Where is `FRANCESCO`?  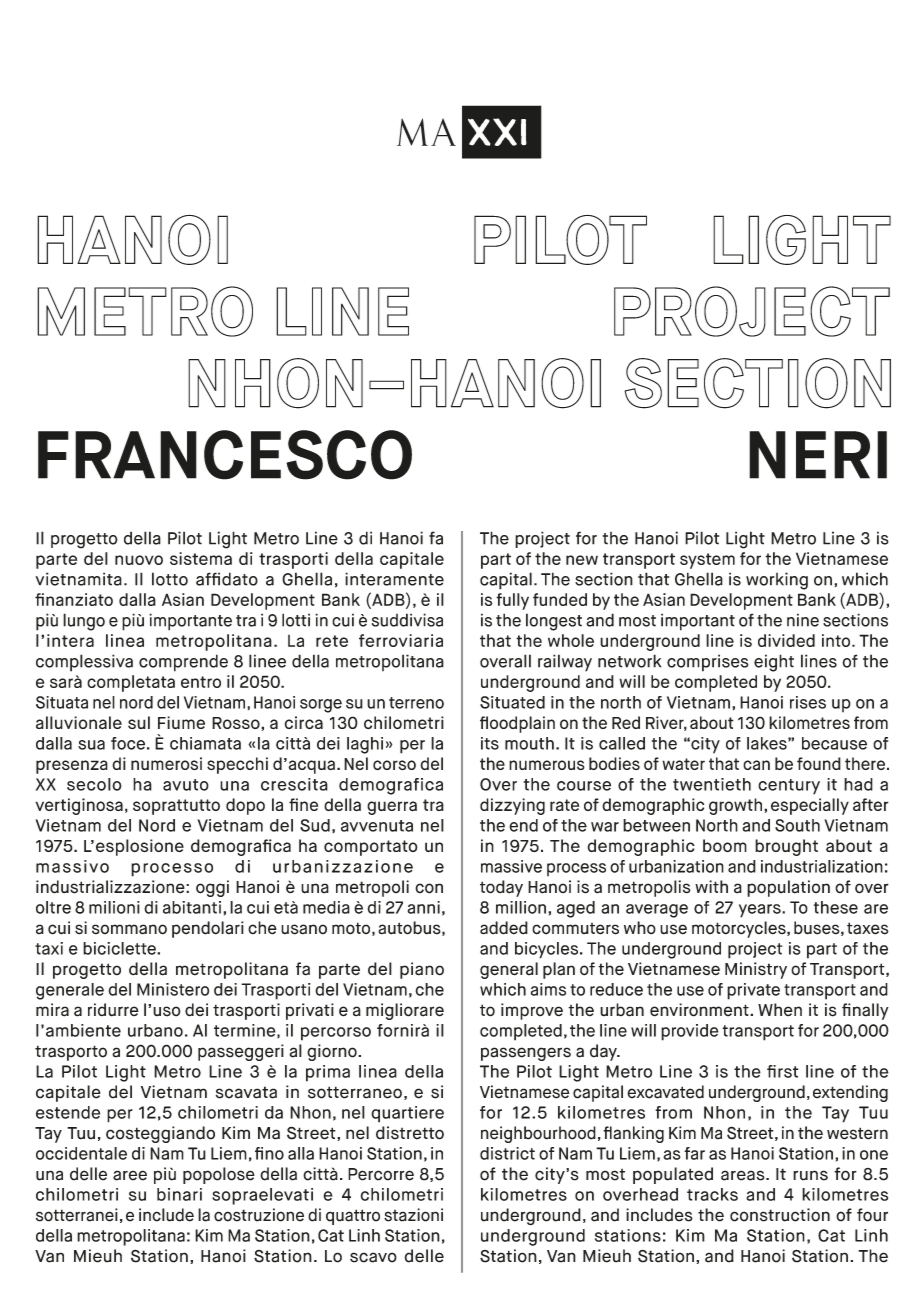
FRANCESCO is located at coordinates (225, 455).
